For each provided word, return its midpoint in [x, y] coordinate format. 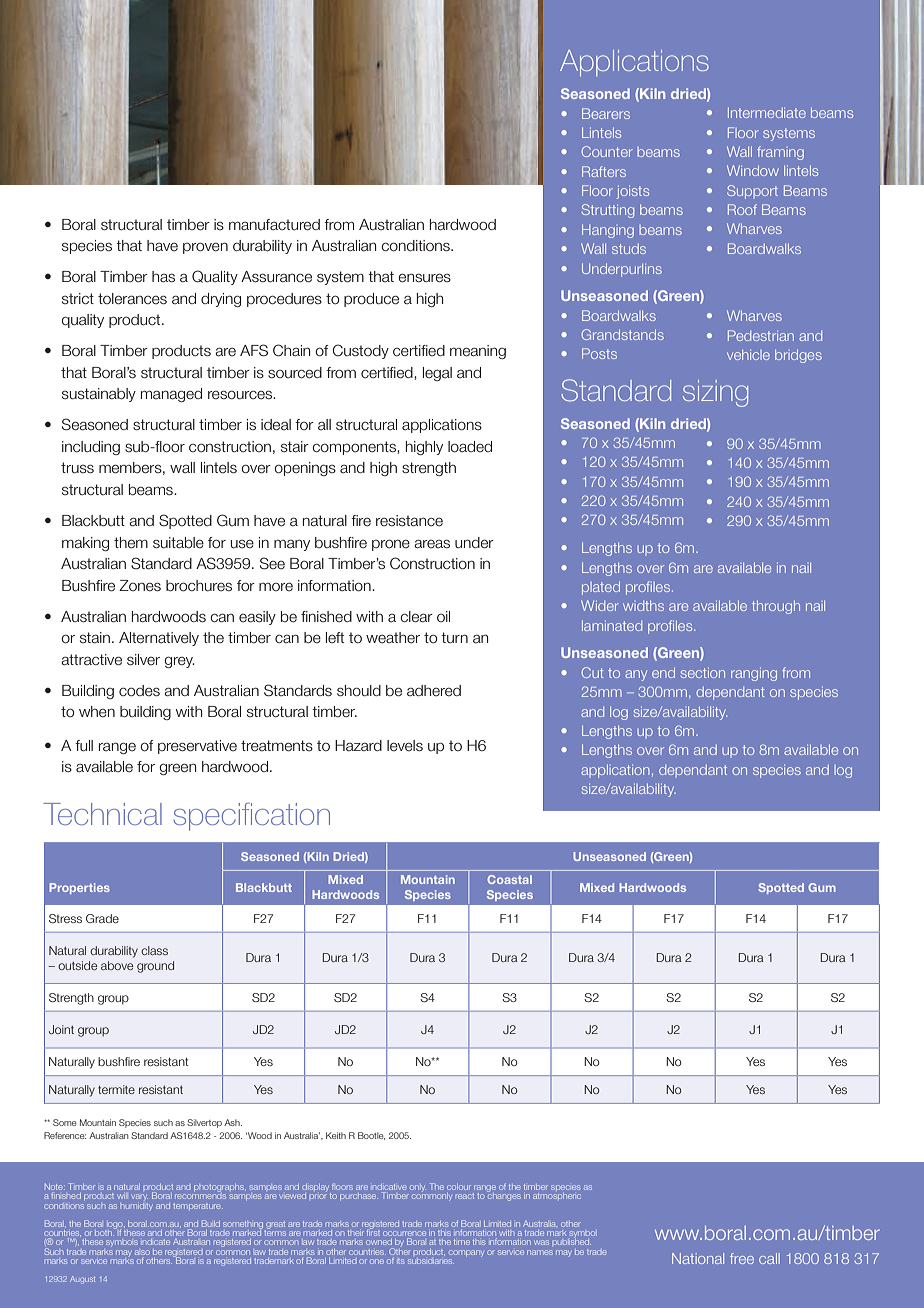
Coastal [509, 879]
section [703, 672]
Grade [102, 918]
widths [643, 605]
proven [205, 248]
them [131, 543]
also [142, 1252]
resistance [409, 521]
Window [753, 170]
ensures [424, 278]
